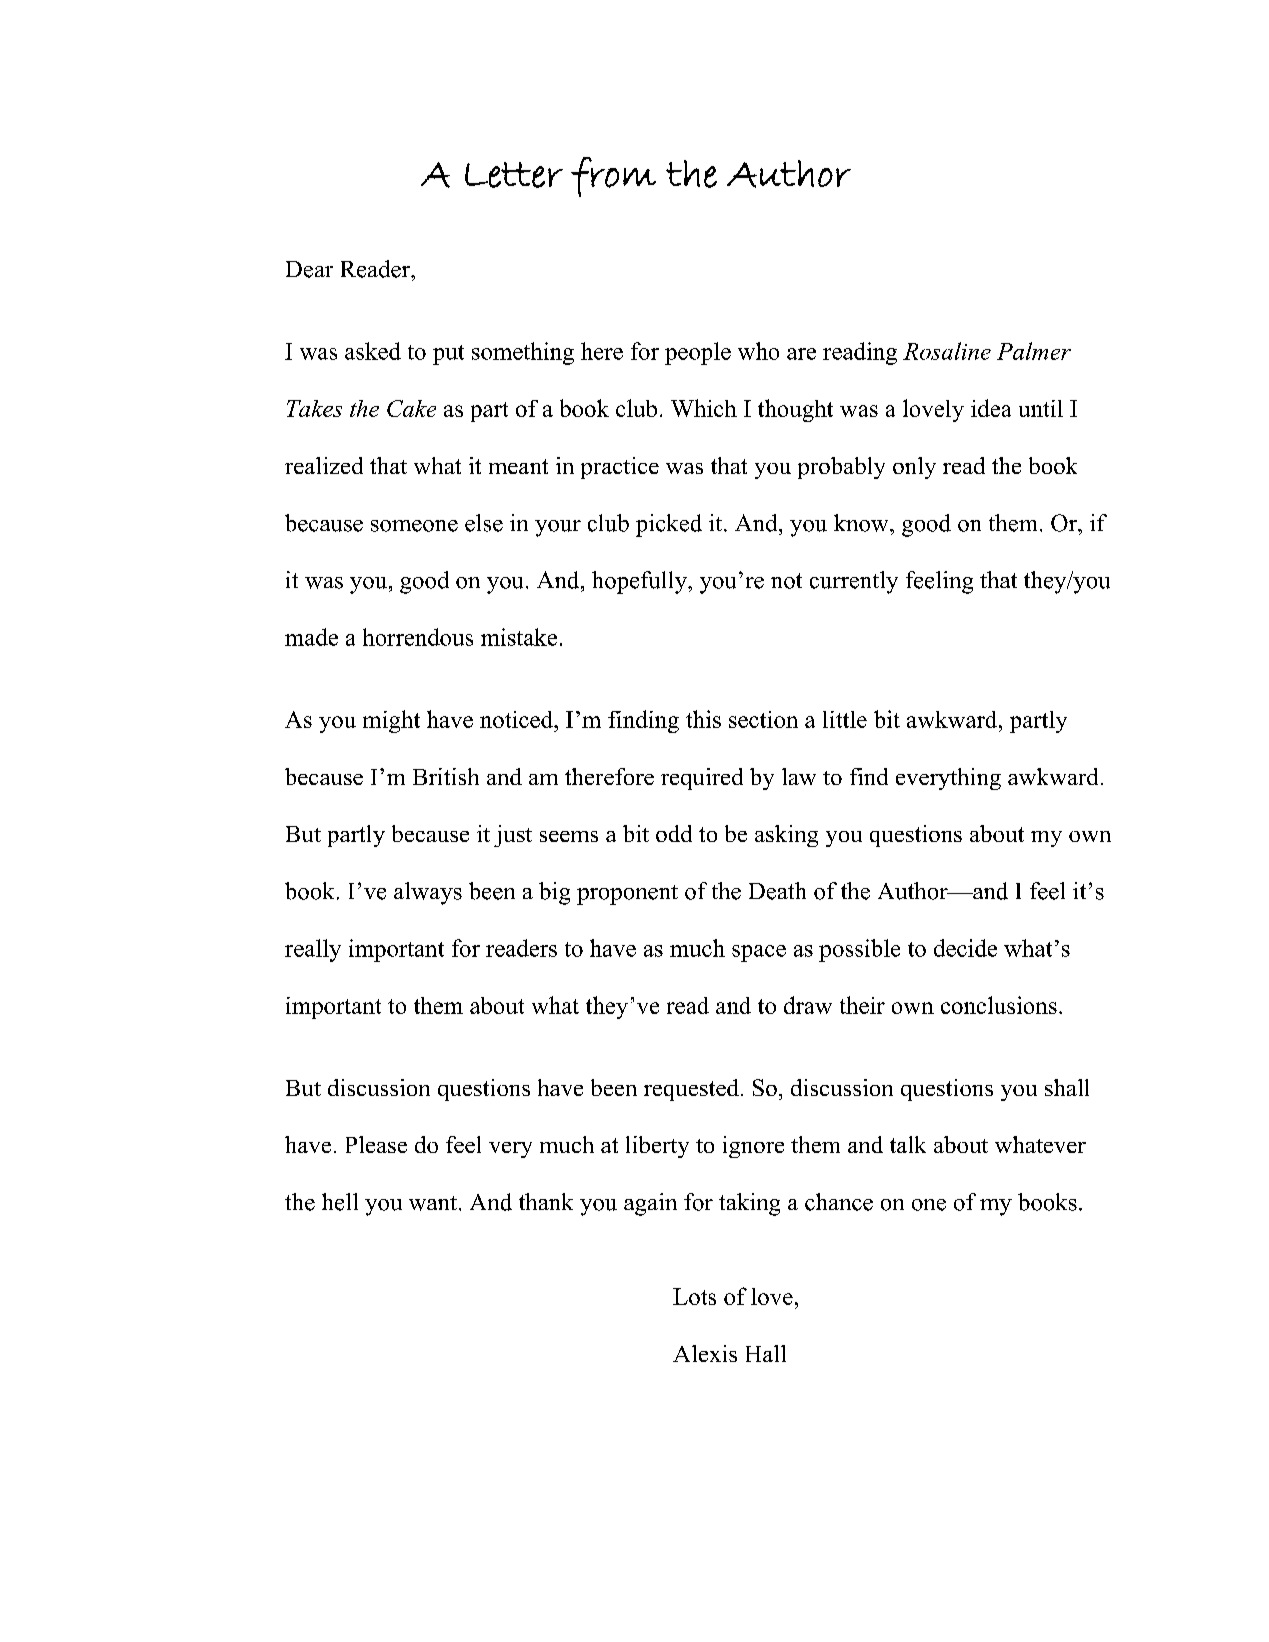  Describe the element at coordinates (694, 1296) in the image. I see `Lots` at that location.
